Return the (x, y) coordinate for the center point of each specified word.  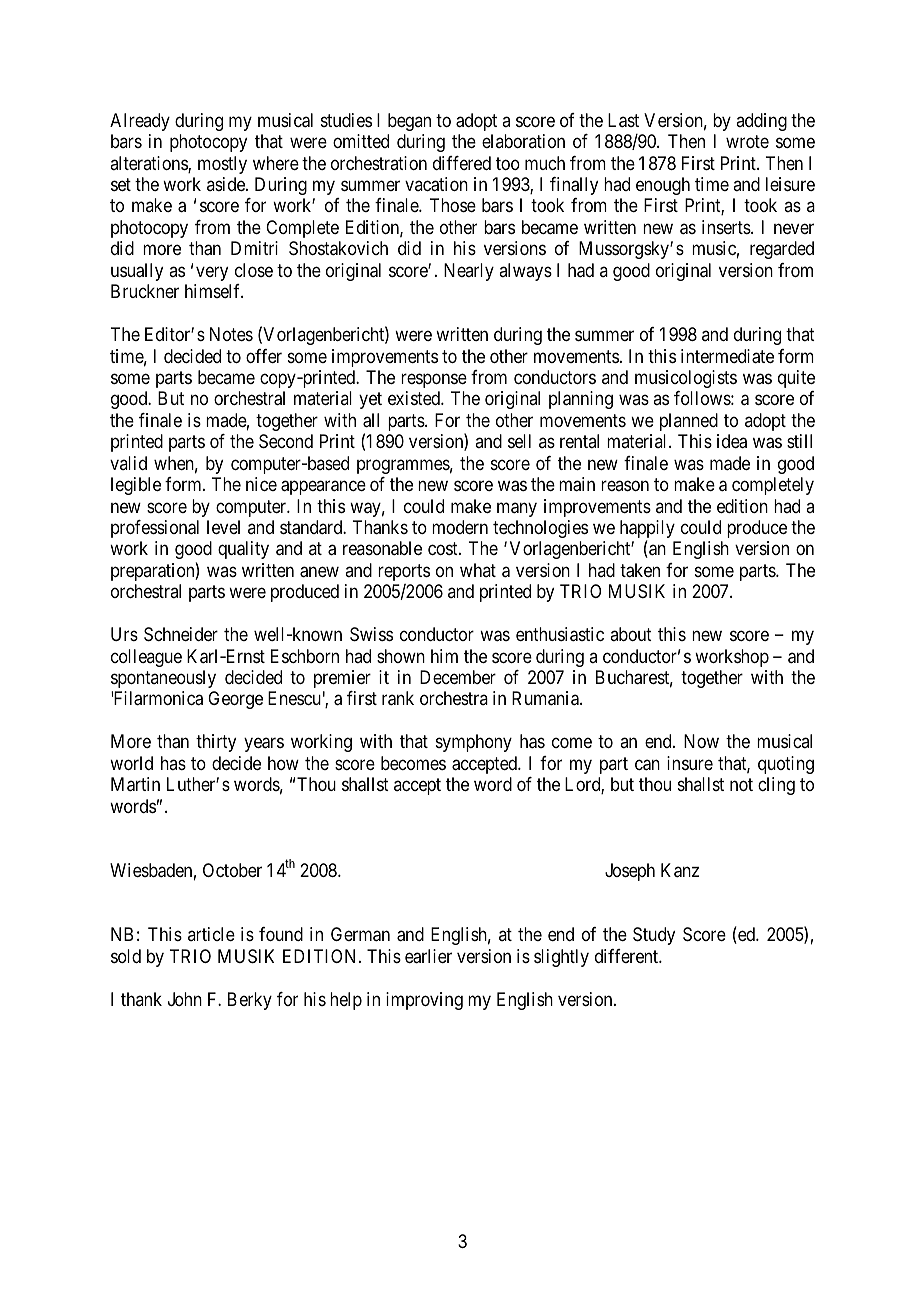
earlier (428, 956)
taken (640, 570)
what (478, 570)
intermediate (727, 356)
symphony (474, 743)
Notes (231, 334)
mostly (222, 165)
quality (243, 550)
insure (690, 763)
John (185, 999)
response (434, 380)
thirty (216, 743)
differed (462, 163)
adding (761, 122)
